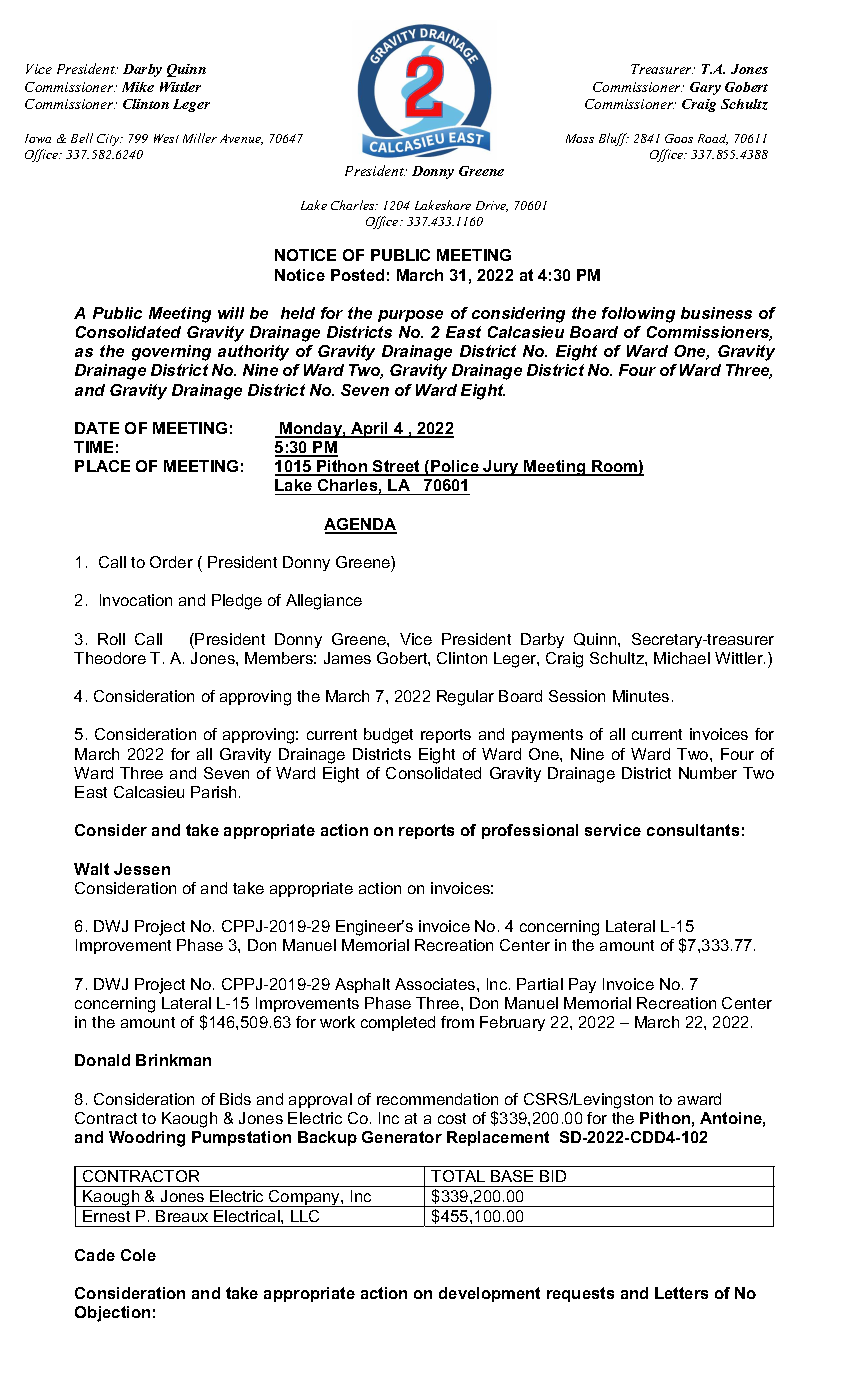 This document has height=1400, width=849. What do you see at coordinates (641, 696) in the document?
I see `Minutes` at bounding box center [641, 696].
